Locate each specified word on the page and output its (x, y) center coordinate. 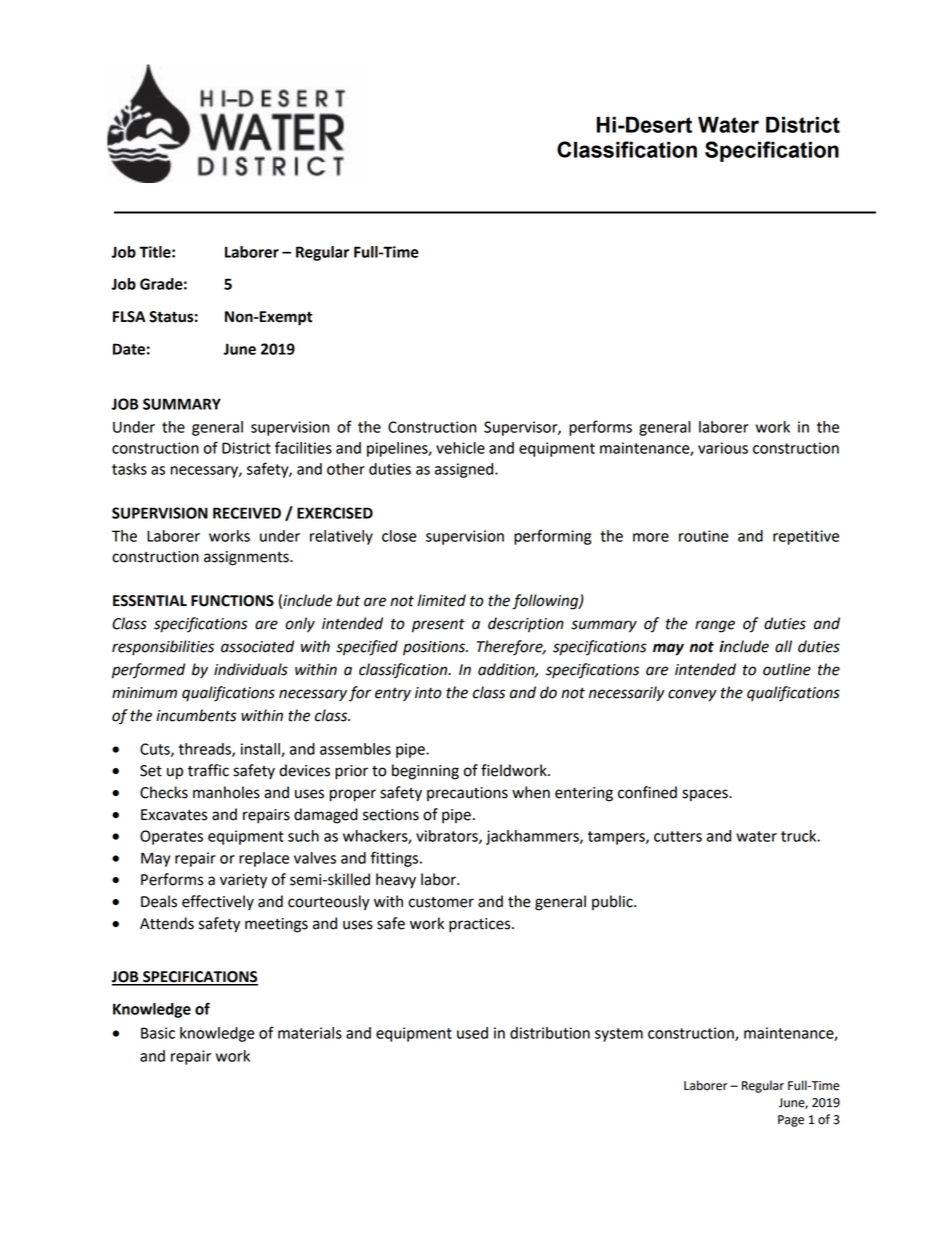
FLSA (129, 317)
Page (791, 1121)
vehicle (460, 448)
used (472, 1033)
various (723, 448)
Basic (158, 1033)
